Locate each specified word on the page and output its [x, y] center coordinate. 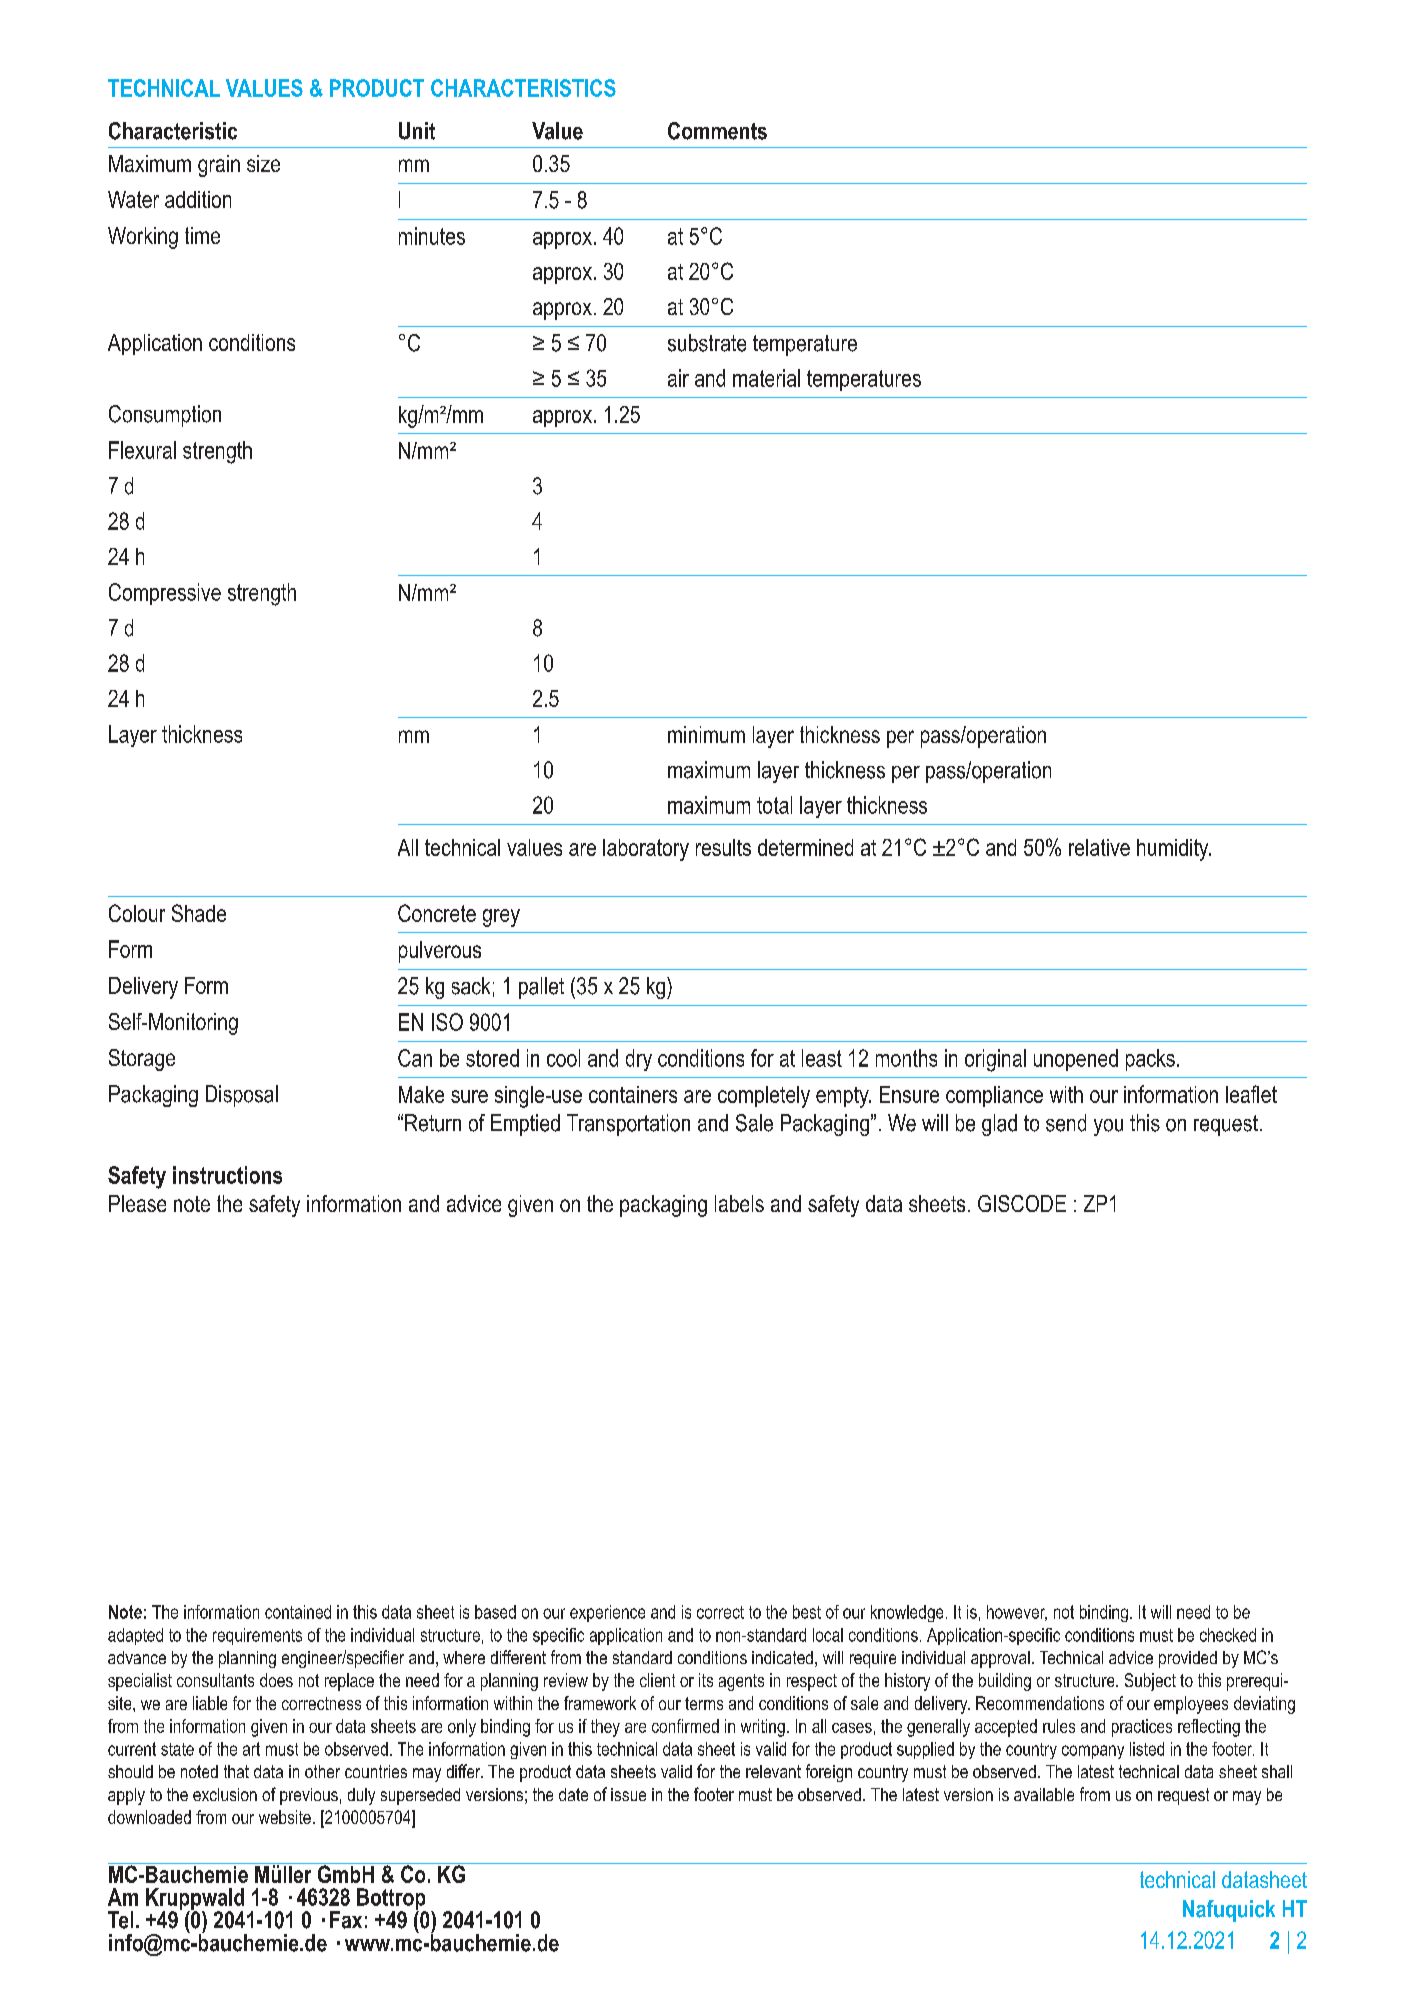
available [1044, 1794]
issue [628, 1794]
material [766, 378]
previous [309, 1796]
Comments [717, 131]
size [263, 163]
